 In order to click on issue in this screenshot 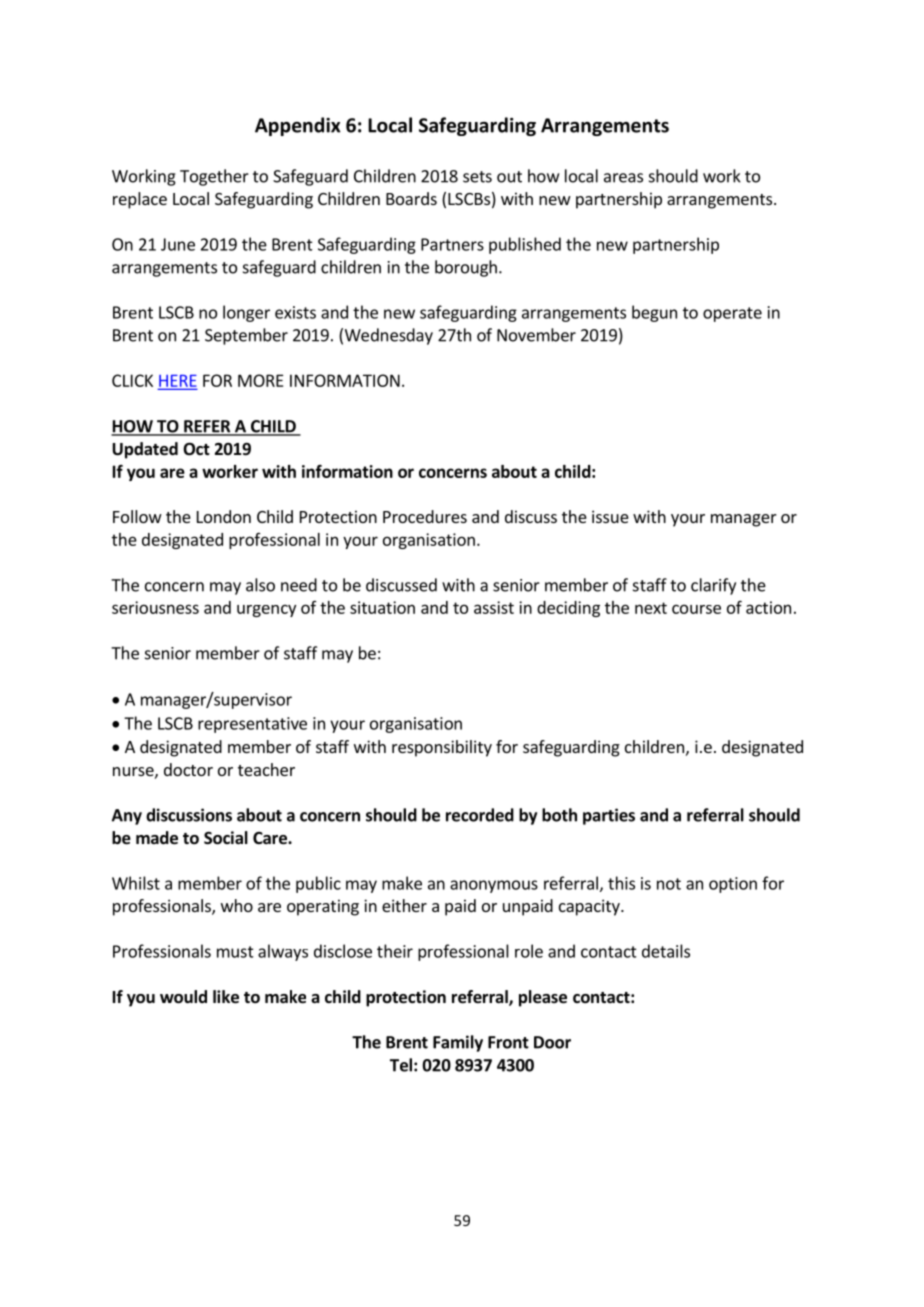, I will do `click(610, 516)`.
